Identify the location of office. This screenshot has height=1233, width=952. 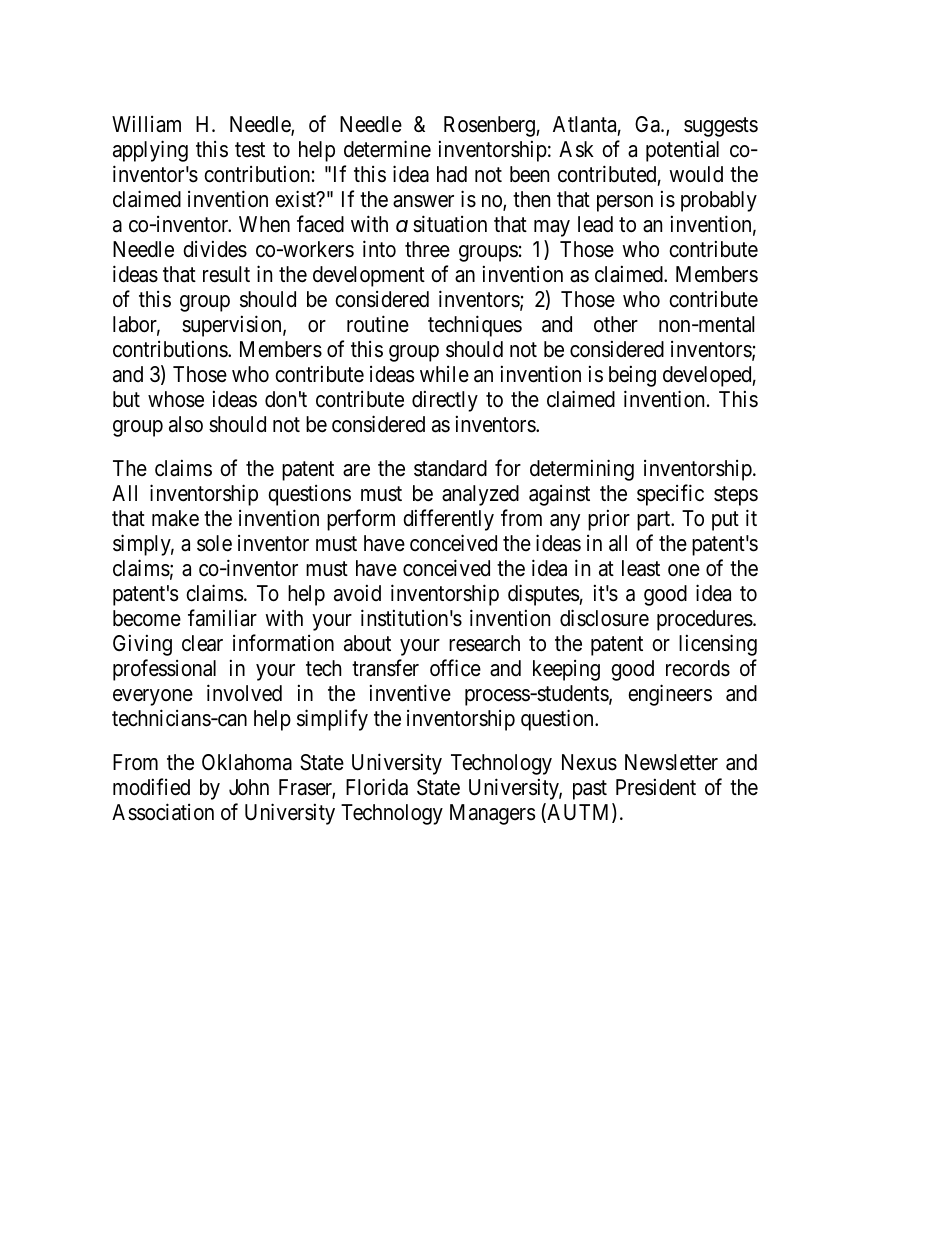
(455, 668).
